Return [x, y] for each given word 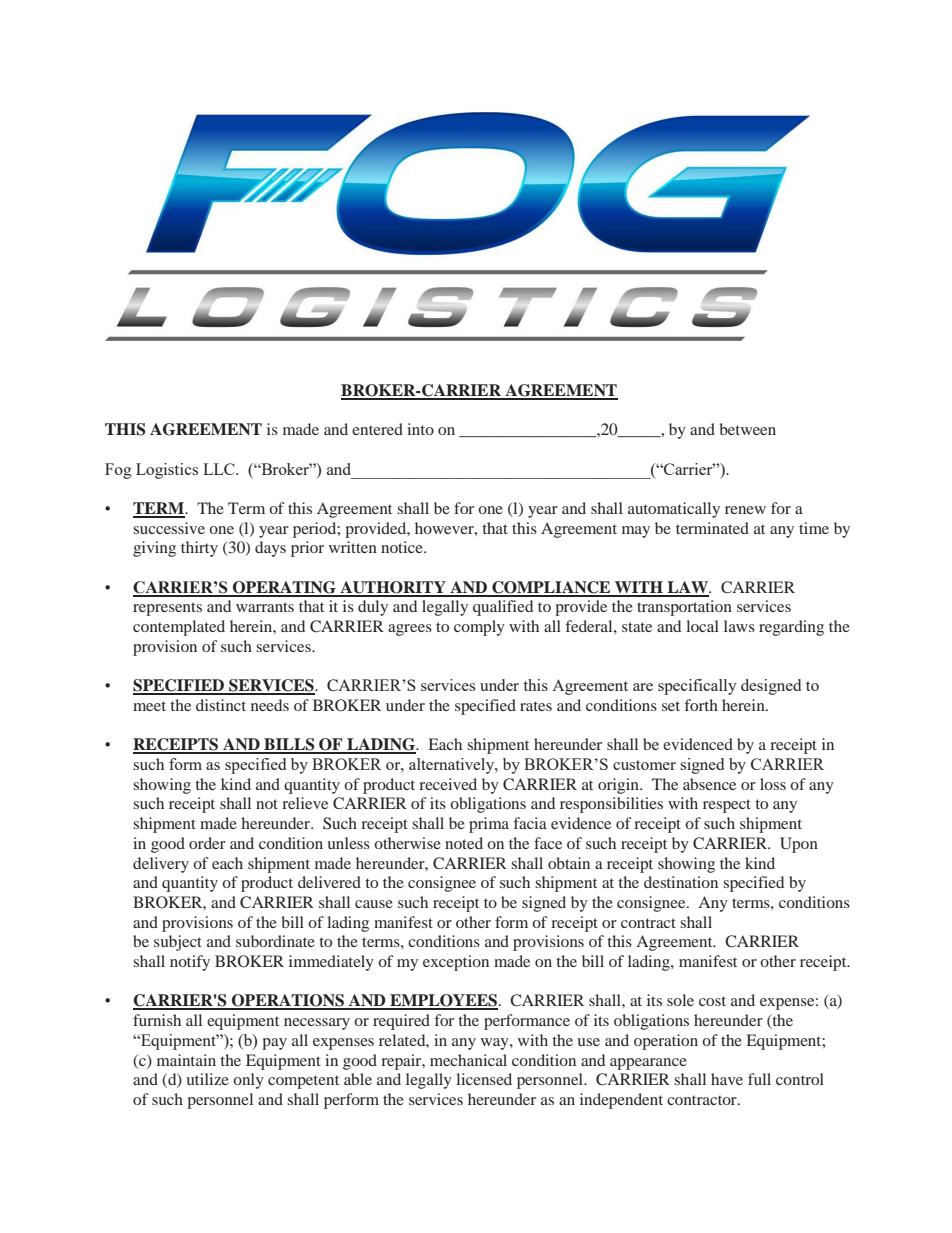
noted [464, 843]
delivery [161, 865]
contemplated [179, 628]
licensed [484, 1079]
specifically [697, 687]
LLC [220, 469]
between [747, 429]
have [727, 1079]
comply [479, 628]
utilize [207, 1079]
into [420, 429]
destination [681, 882]
